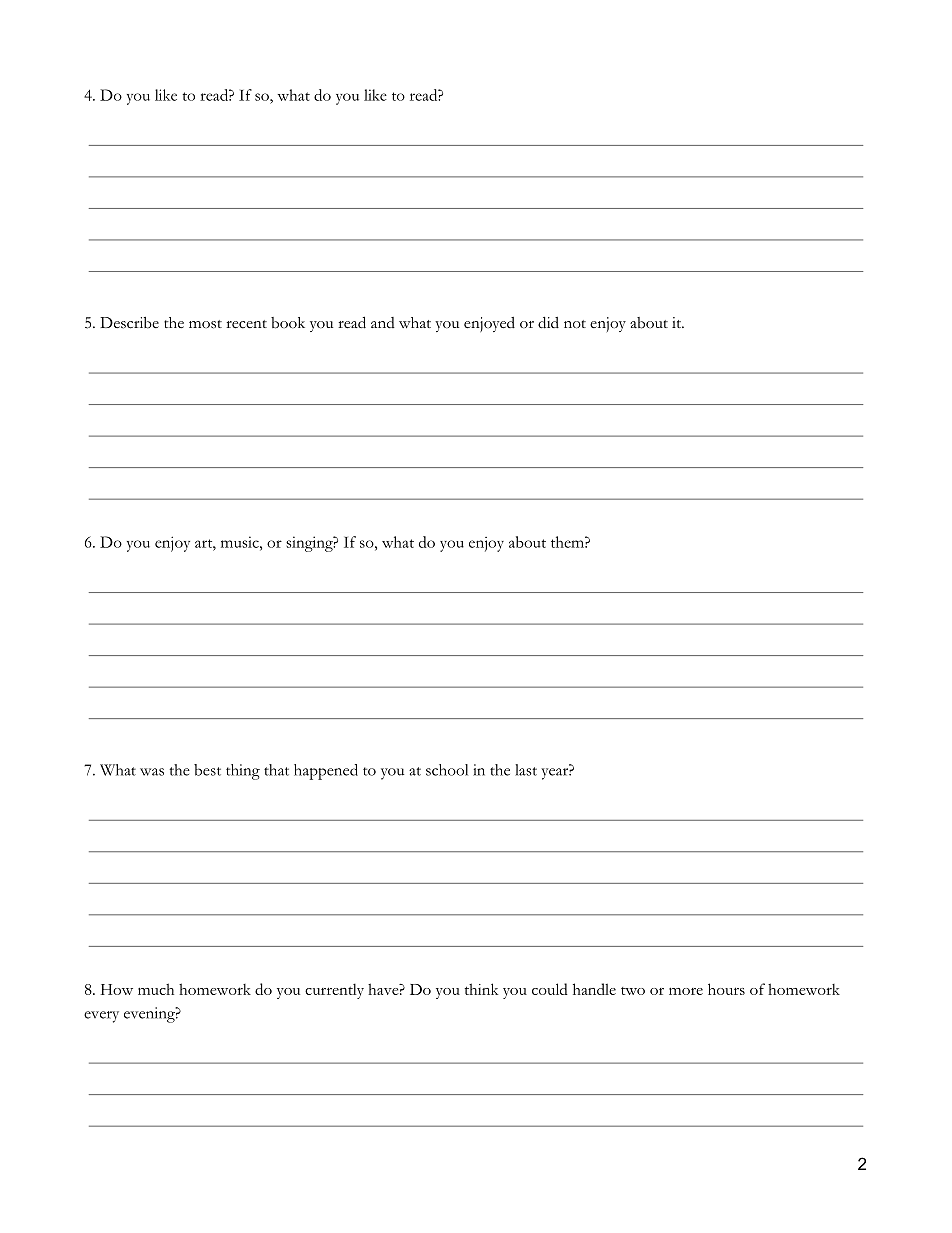 The width and height of the screenshot is (952, 1233). What do you see at coordinates (526, 770) in the screenshot?
I see `last` at bounding box center [526, 770].
